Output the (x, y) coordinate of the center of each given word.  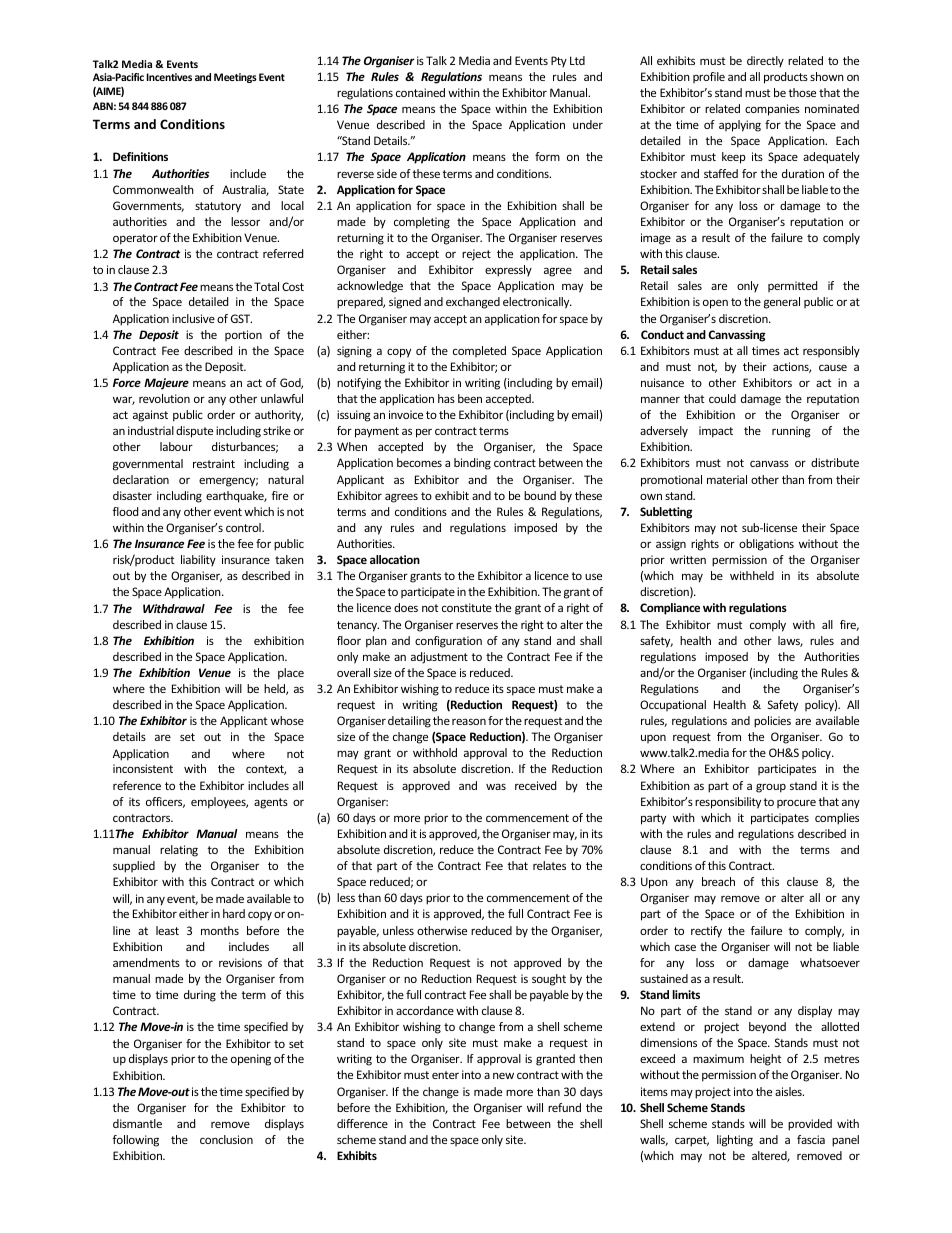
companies (772, 110)
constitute (467, 607)
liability (198, 560)
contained (420, 92)
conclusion (226, 1139)
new (503, 1076)
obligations (766, 545)
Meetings (235, 78)
